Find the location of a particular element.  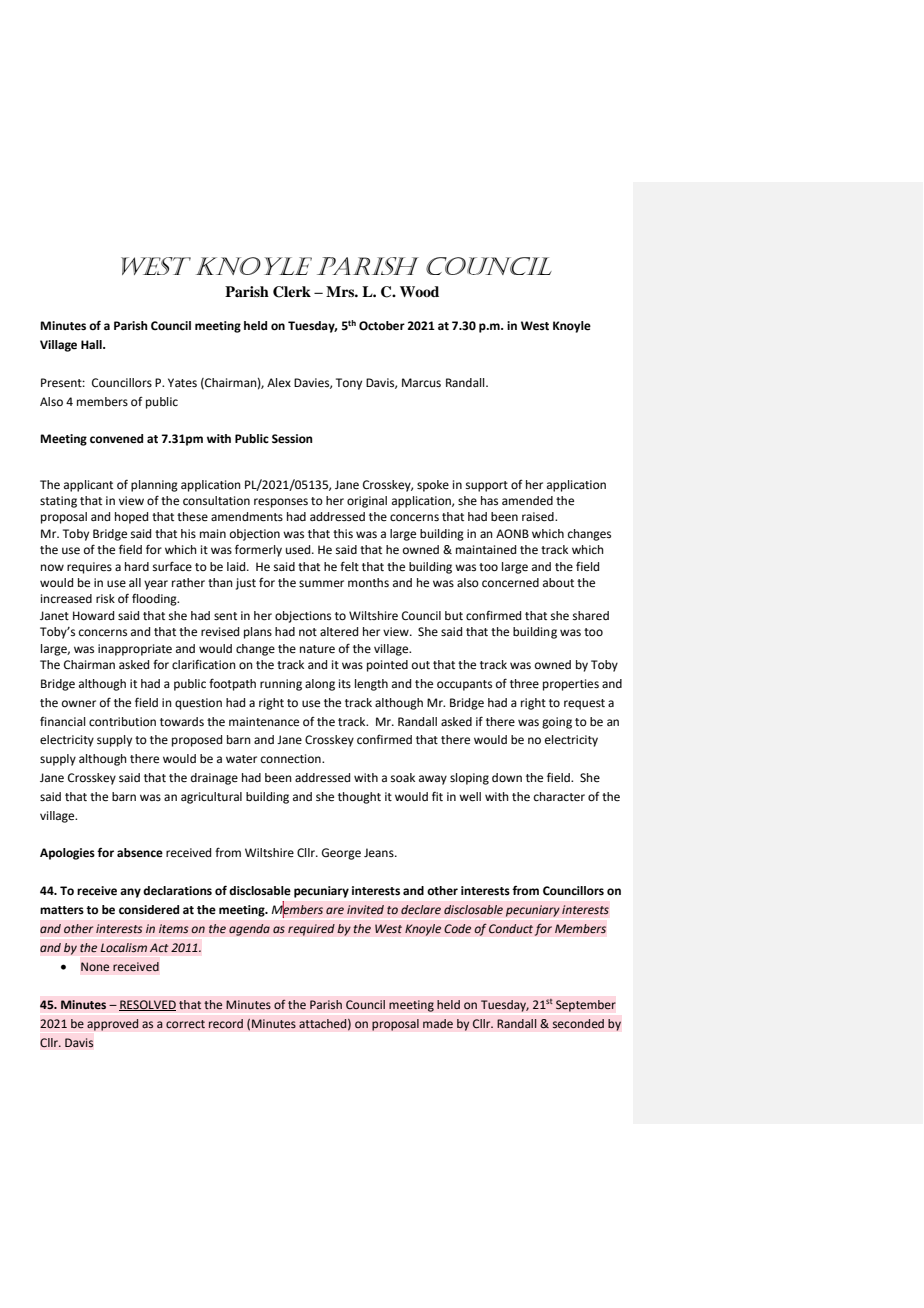

Hall is located at coordinates (92, 344).
